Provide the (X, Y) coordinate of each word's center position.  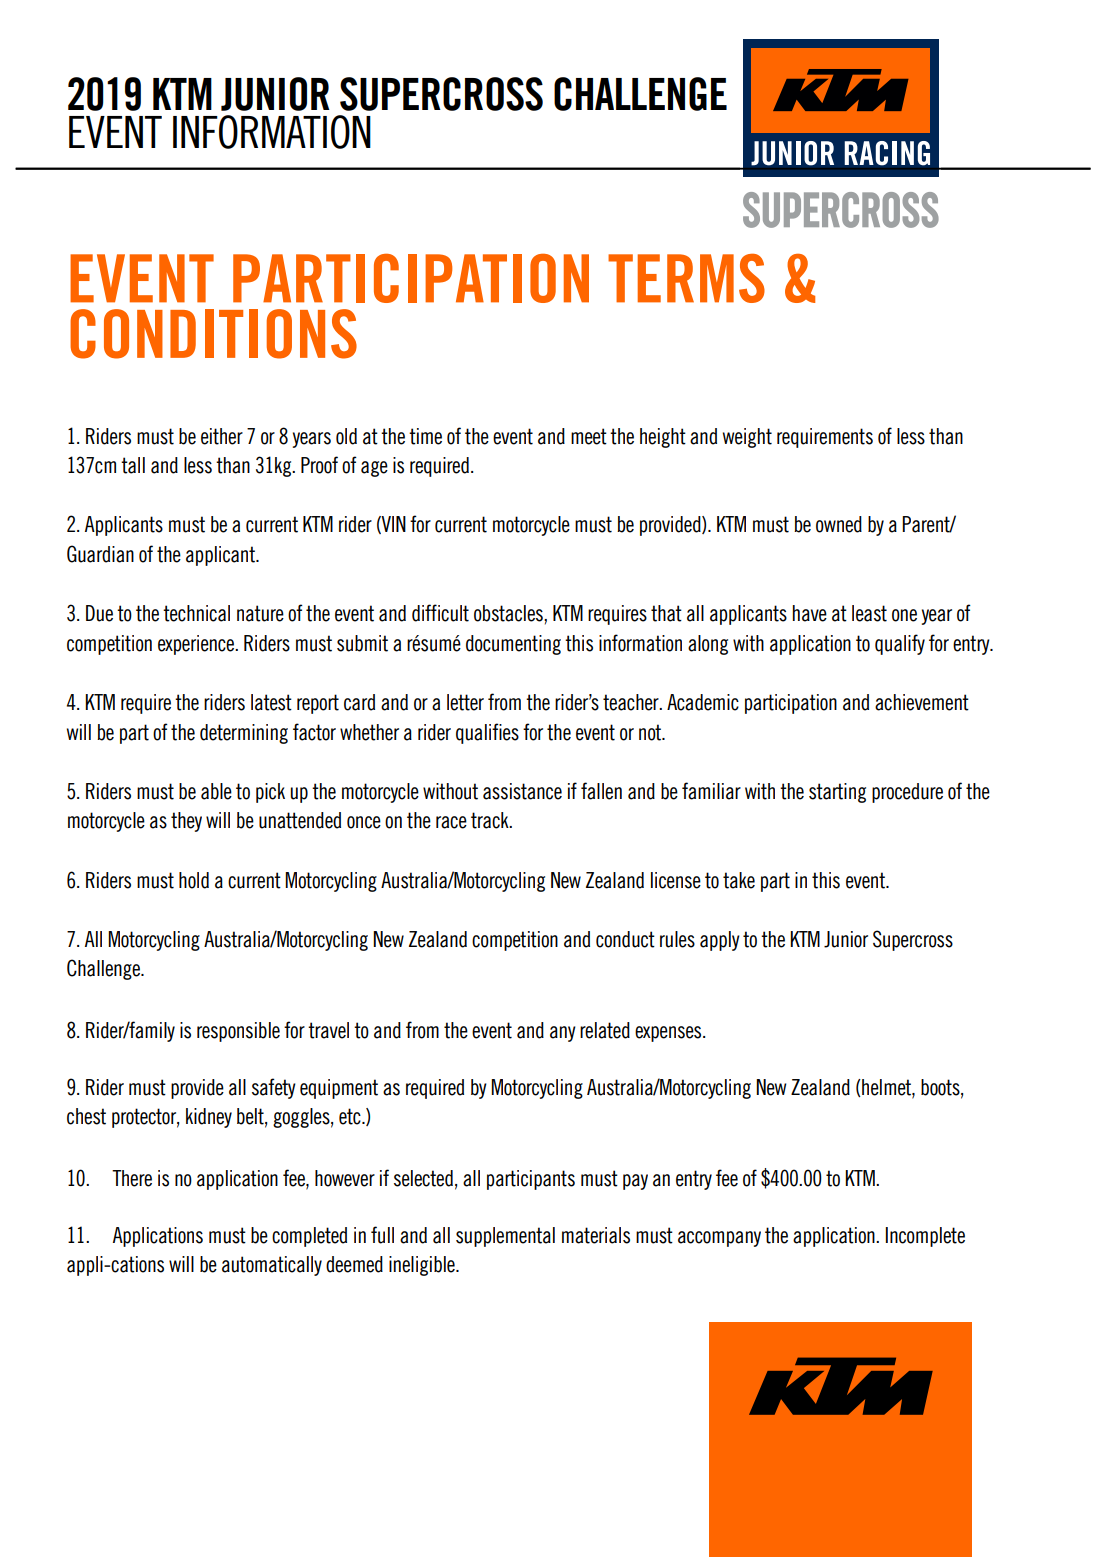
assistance (522, 791)
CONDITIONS (213, 334)
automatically (272, 1266)
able (216, 791)
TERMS (686, 278)
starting (837, 793)
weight (747, 438)
